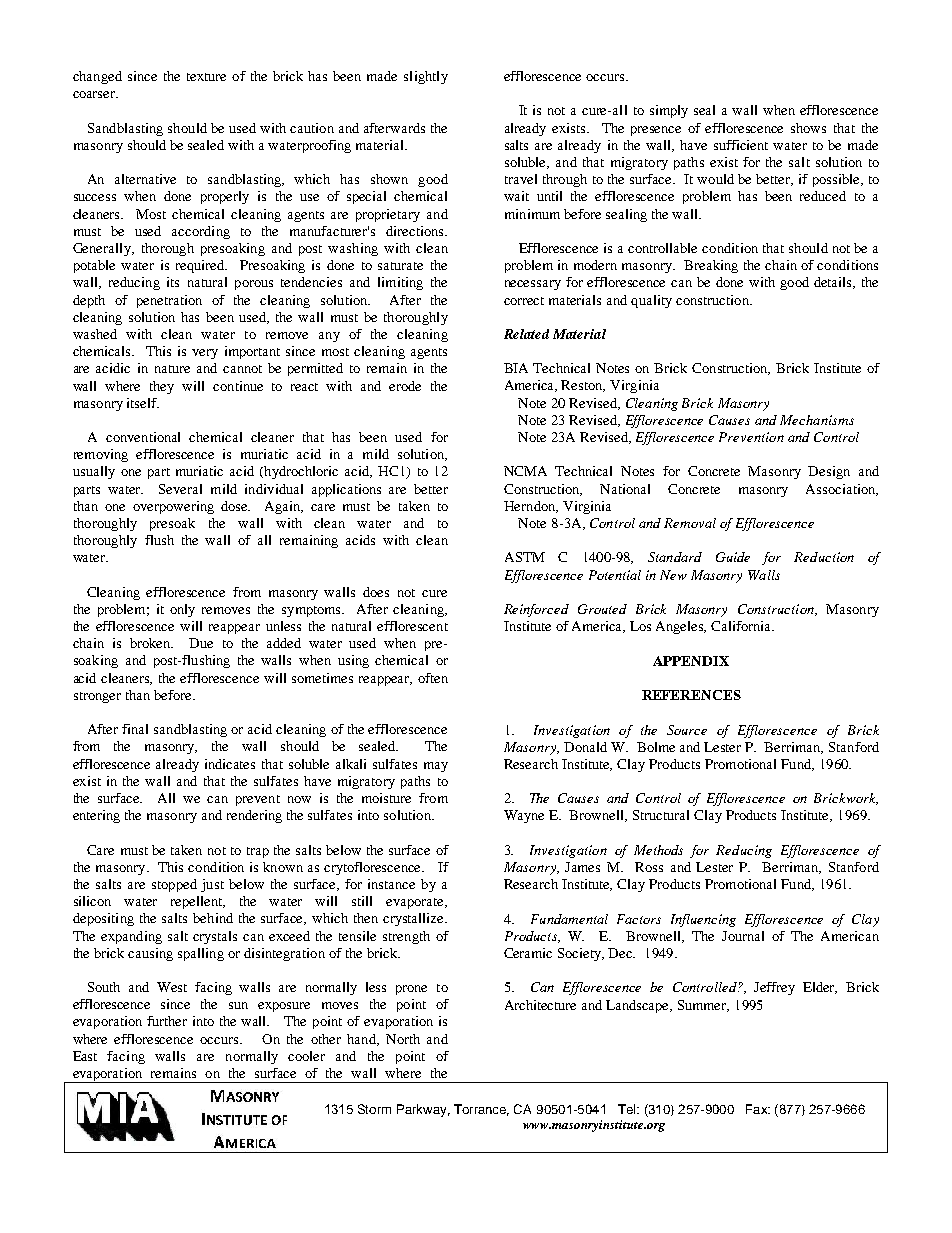  I want to click on slightly, so click(426, 77).
